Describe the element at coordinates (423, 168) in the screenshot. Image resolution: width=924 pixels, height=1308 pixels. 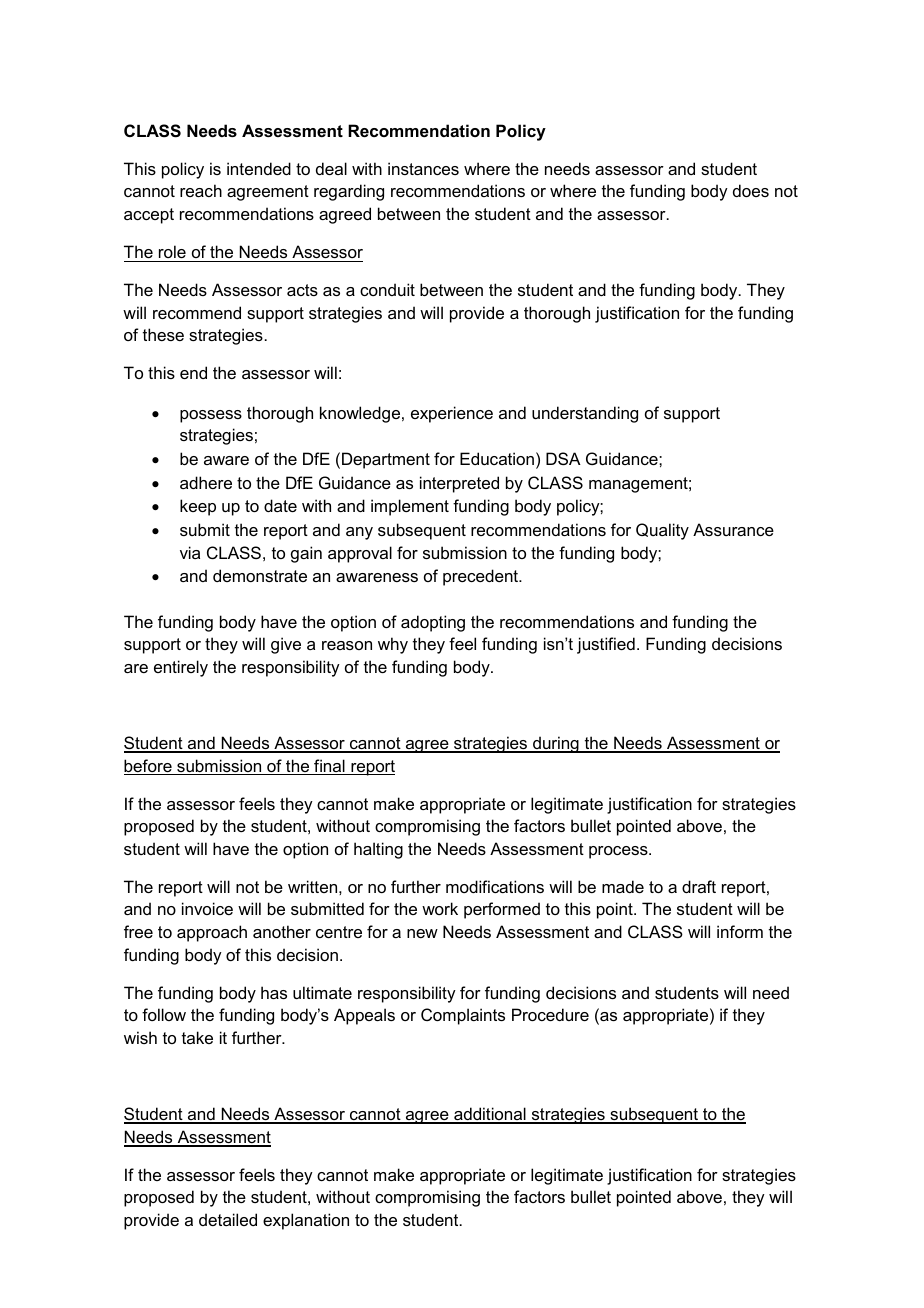
I see `instances` at that location.
